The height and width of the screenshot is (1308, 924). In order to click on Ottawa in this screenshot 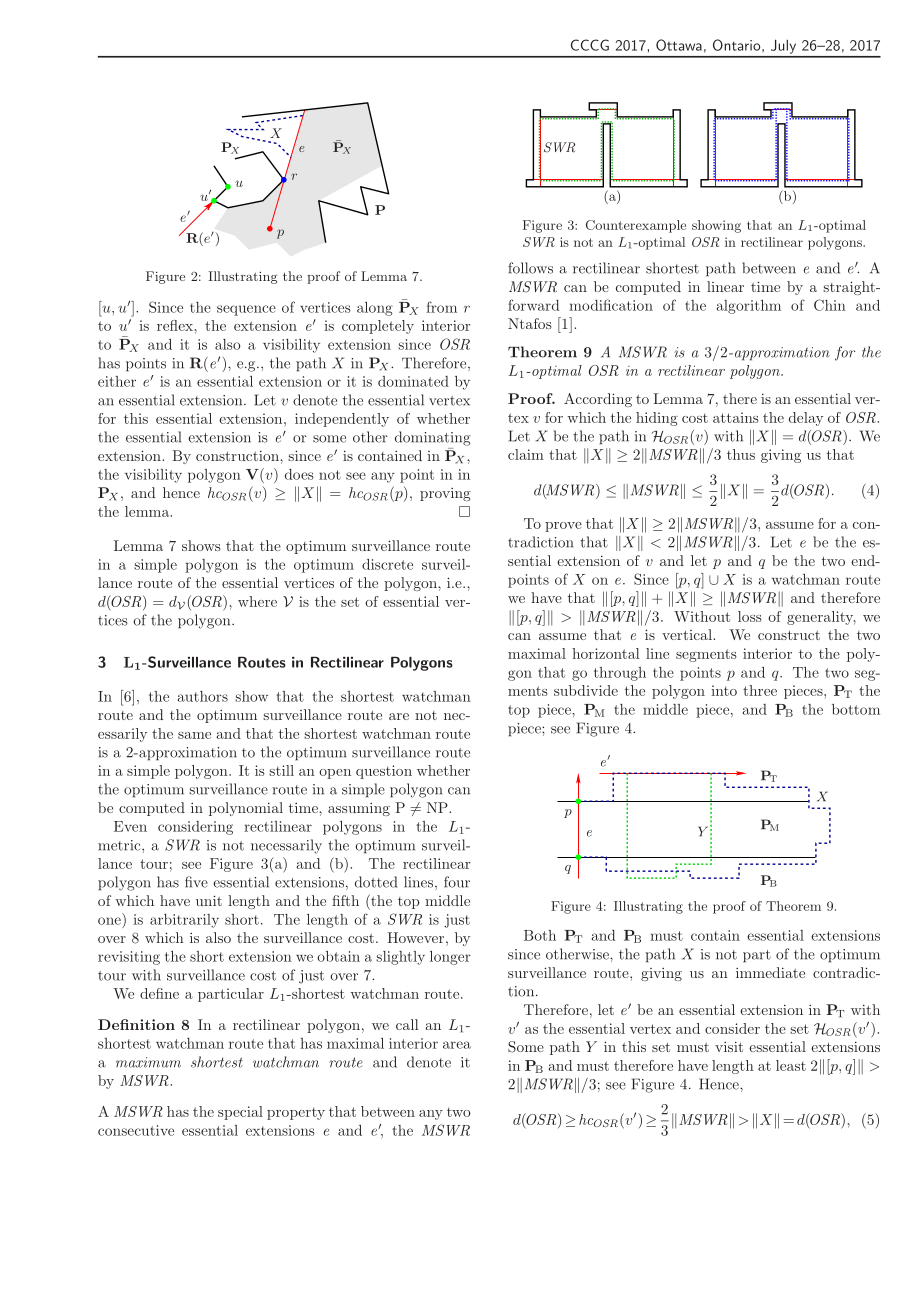, I will do `click(679, 45)`.
